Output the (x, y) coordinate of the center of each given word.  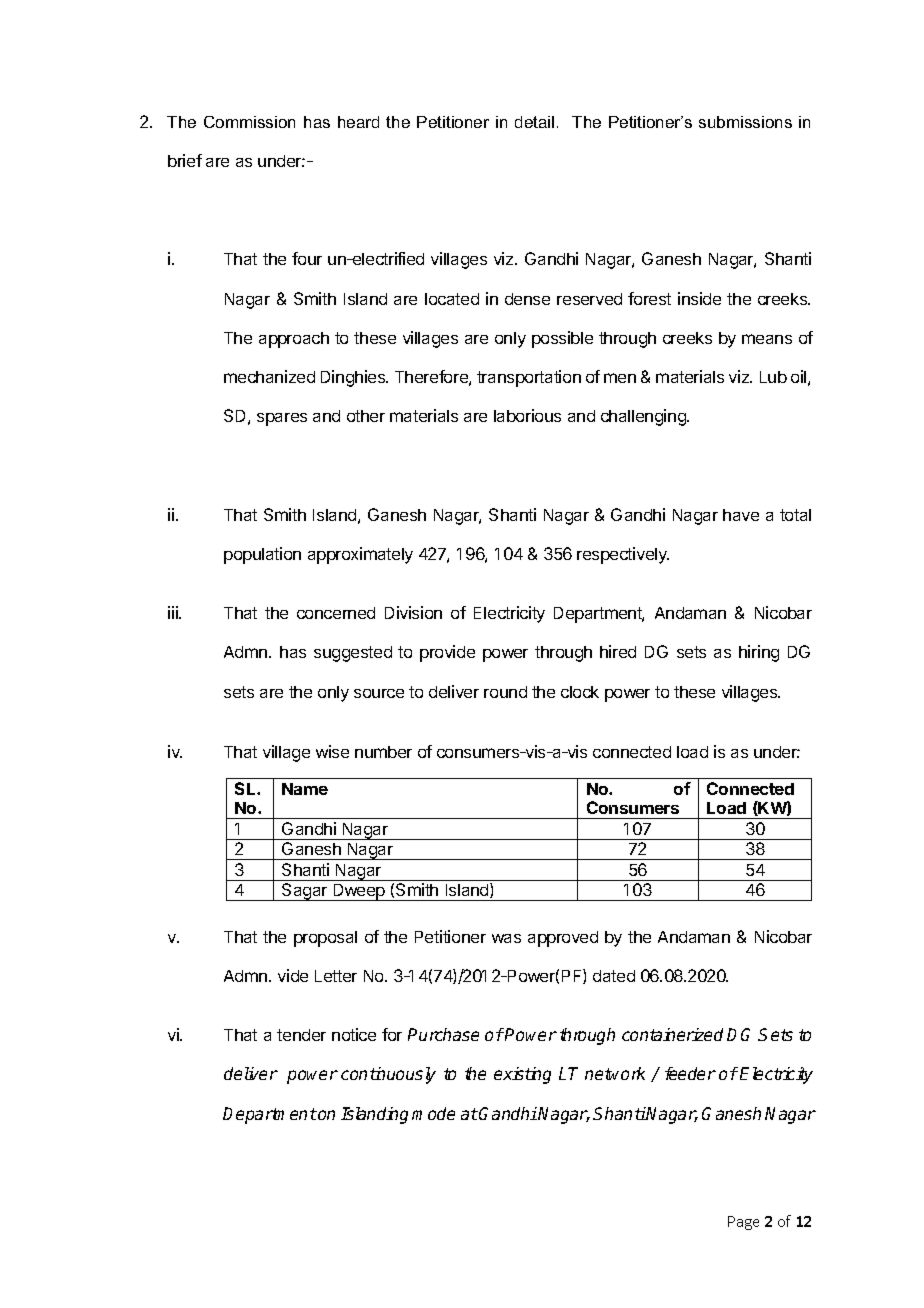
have (741, 515)
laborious (527, 415)
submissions (745, 122)
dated (614, 976)
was (506, 938)
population (262, 555)
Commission (249, 122)
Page (743, 1223)
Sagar (305, 892)
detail (534, 122)
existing (522, 1075)
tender (301, 1035)
